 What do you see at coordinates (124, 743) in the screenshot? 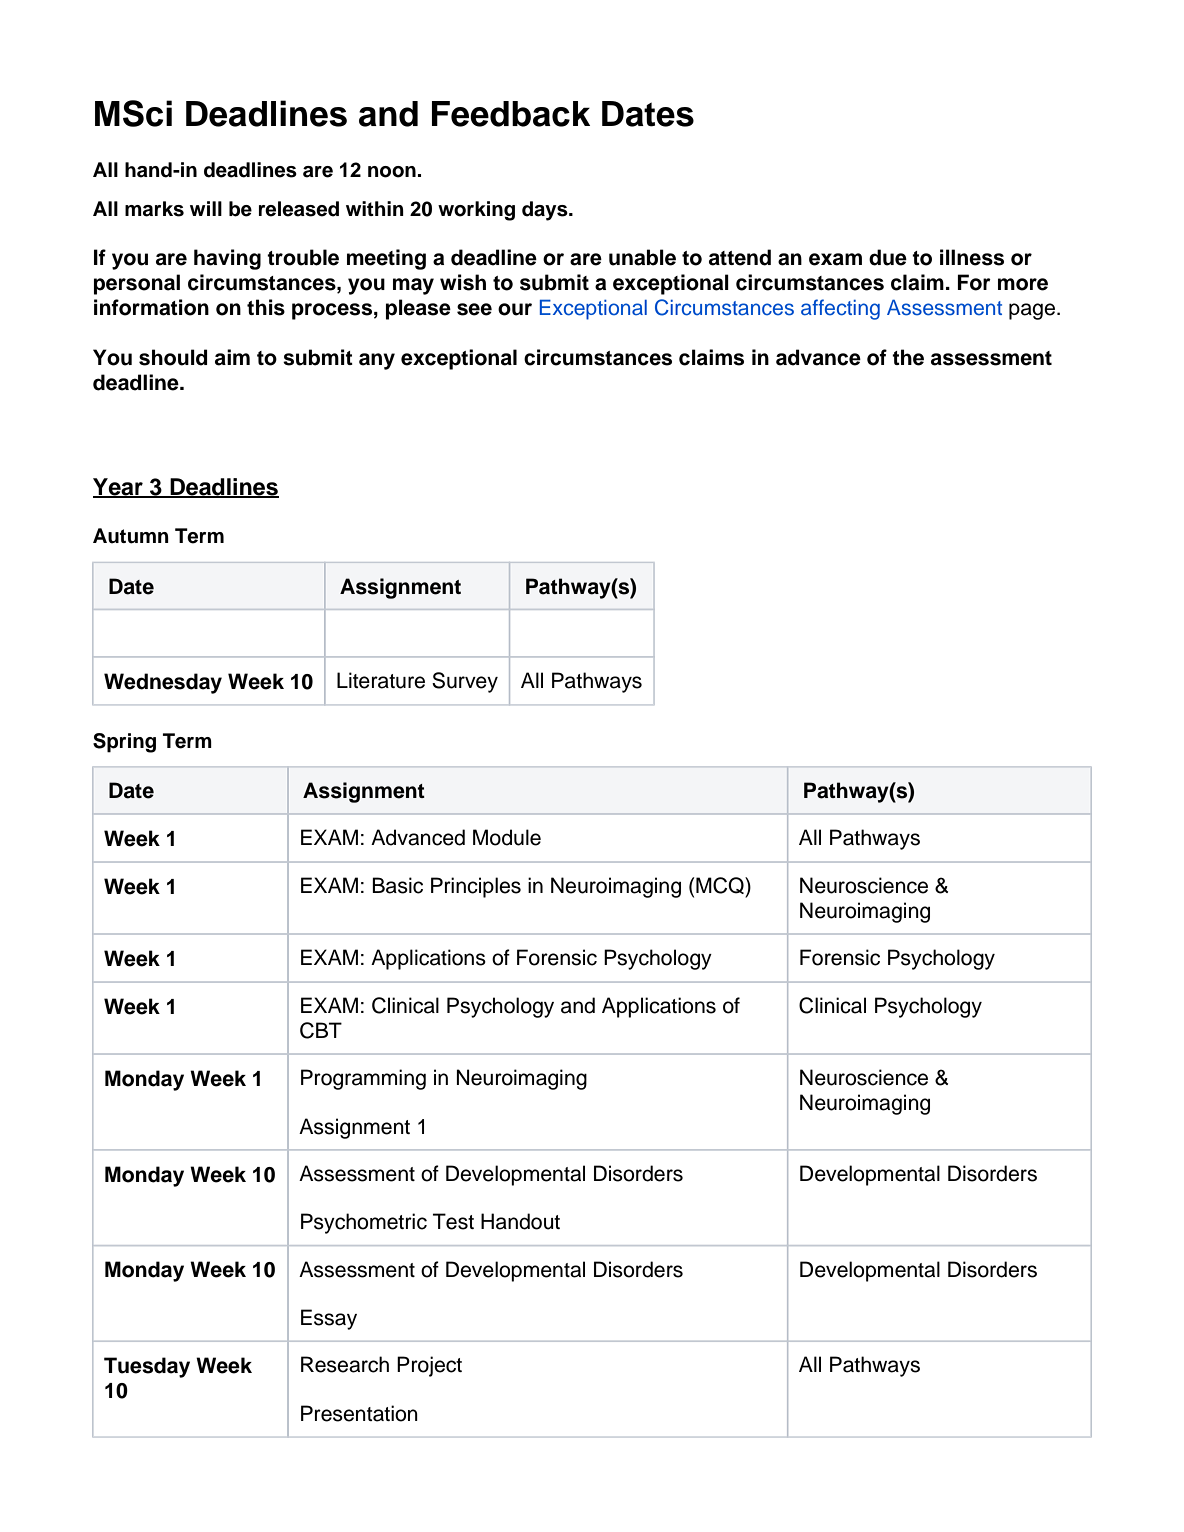
I see `Spring` at bounding box center [124, 743].
